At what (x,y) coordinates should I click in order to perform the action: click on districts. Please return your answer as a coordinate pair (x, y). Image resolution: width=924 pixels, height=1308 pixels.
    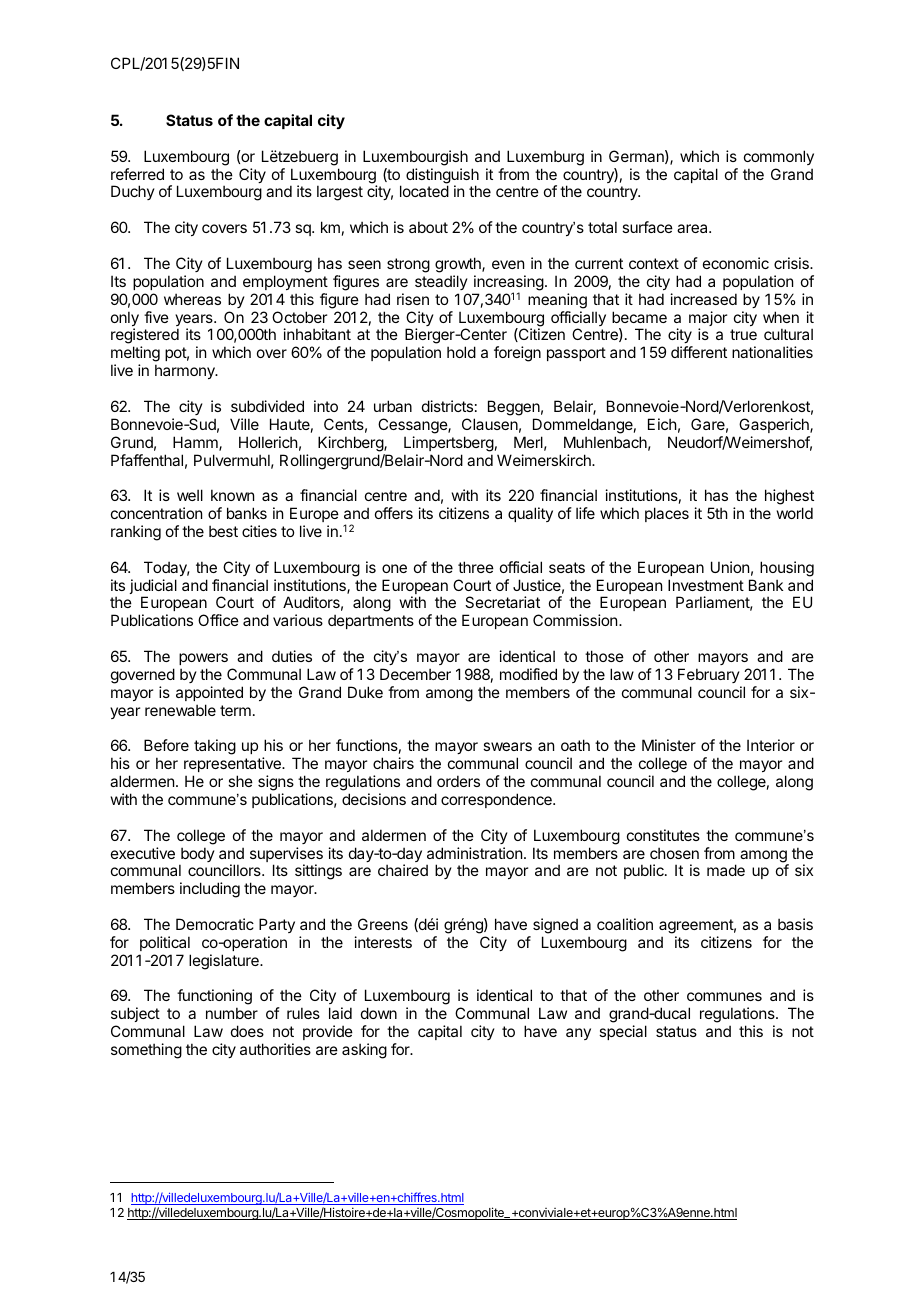
    Looking at the image, I should click on (447, 406).
